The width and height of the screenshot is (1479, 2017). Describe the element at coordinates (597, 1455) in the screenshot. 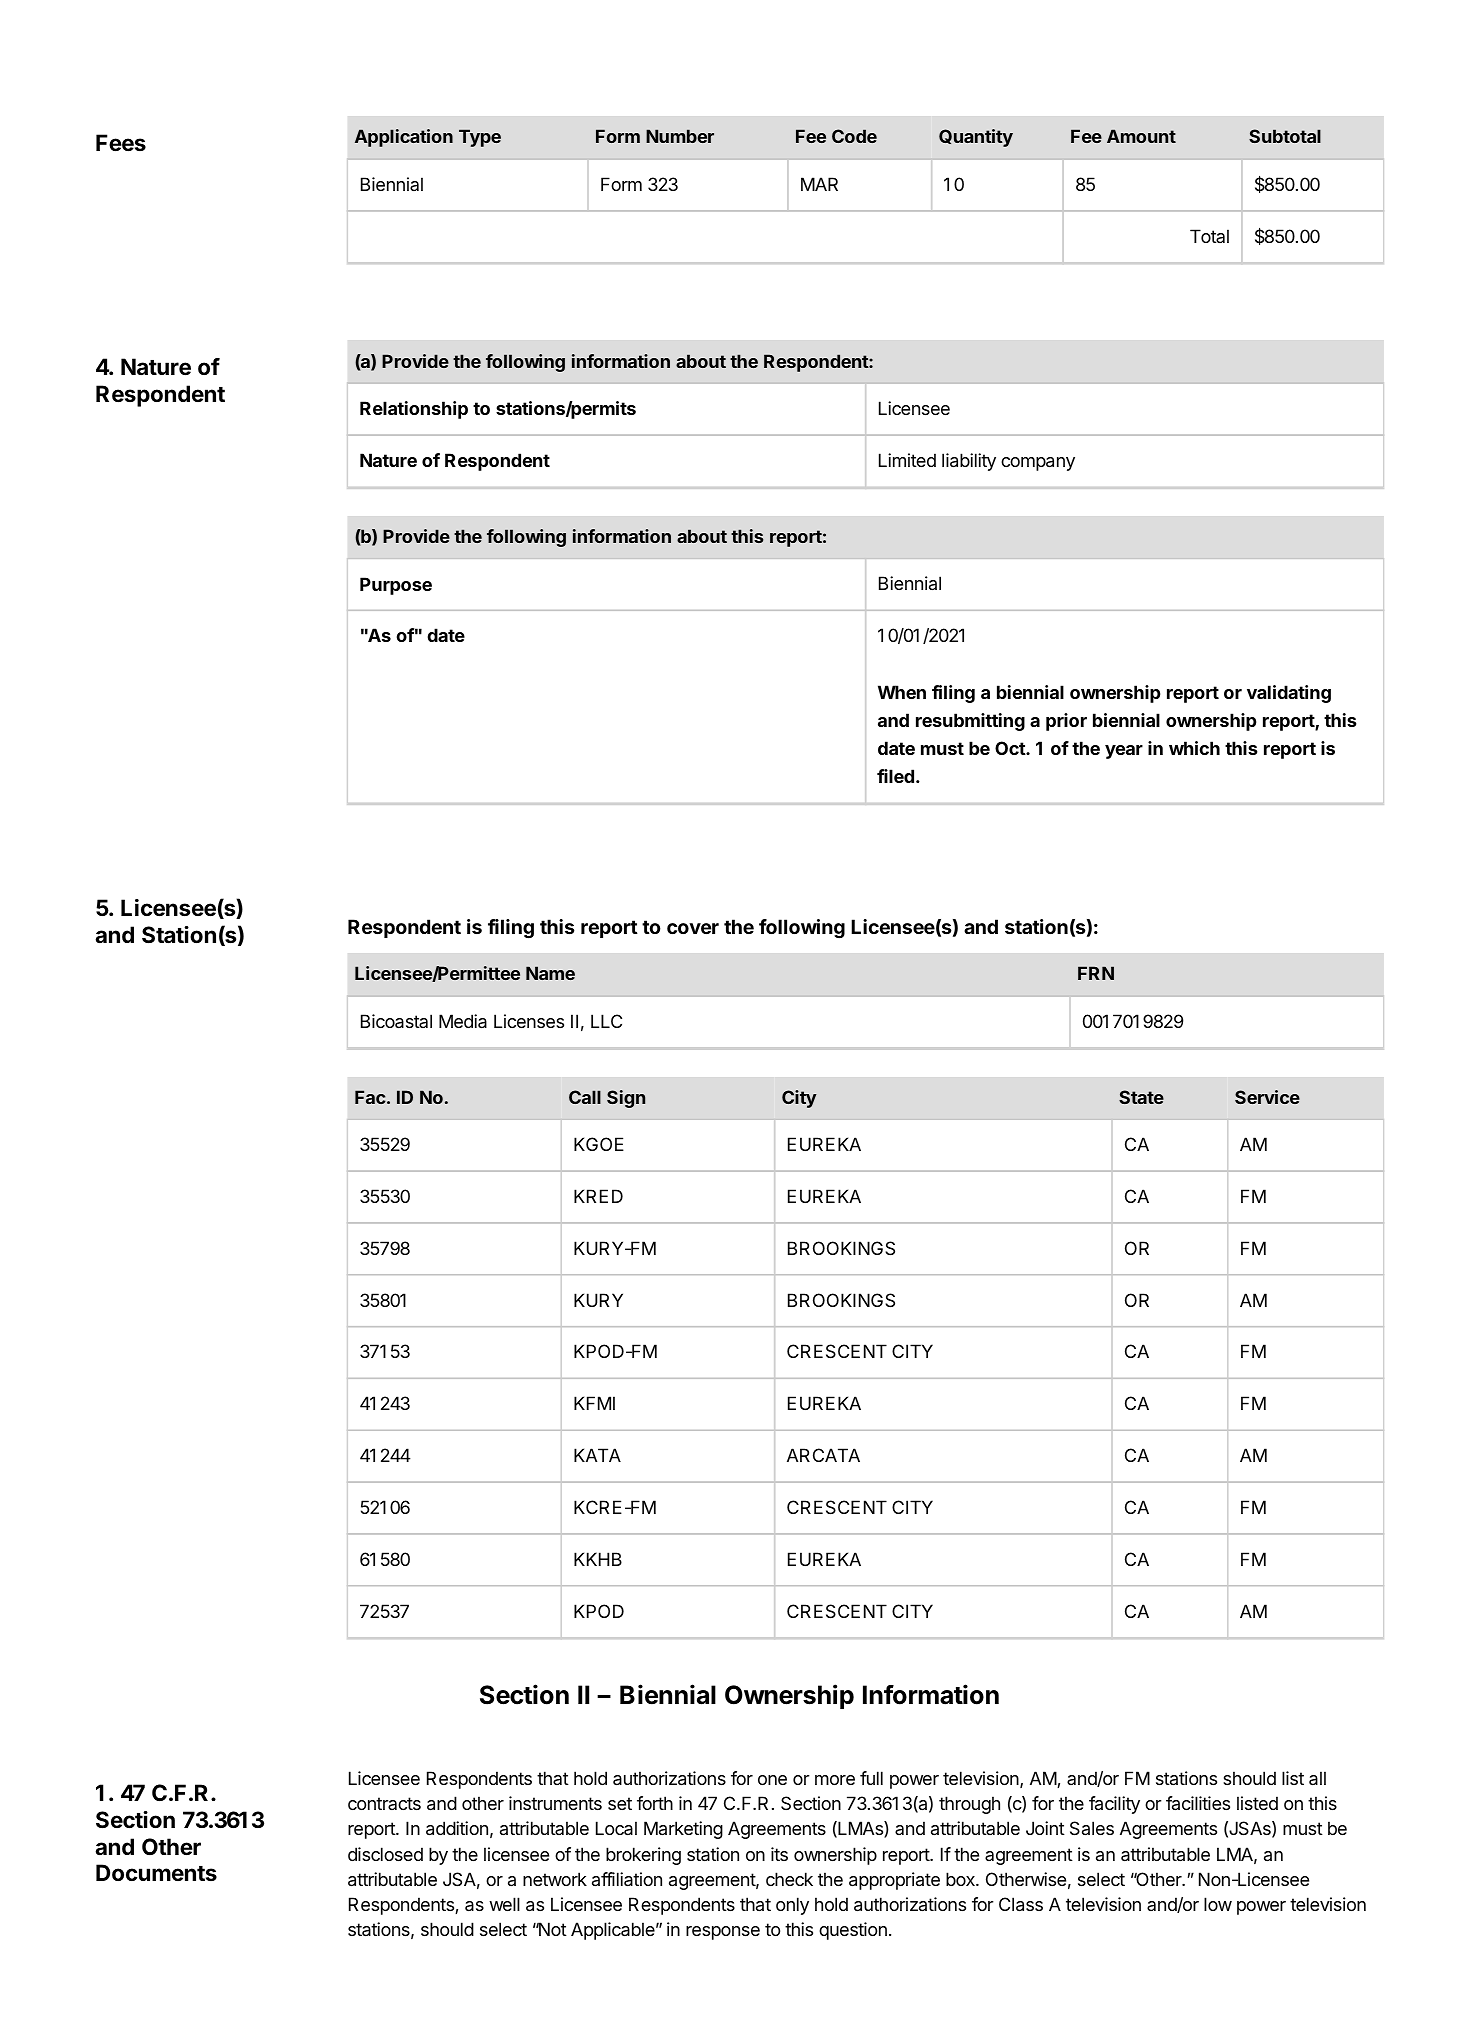

I see `KATA` at that location.
